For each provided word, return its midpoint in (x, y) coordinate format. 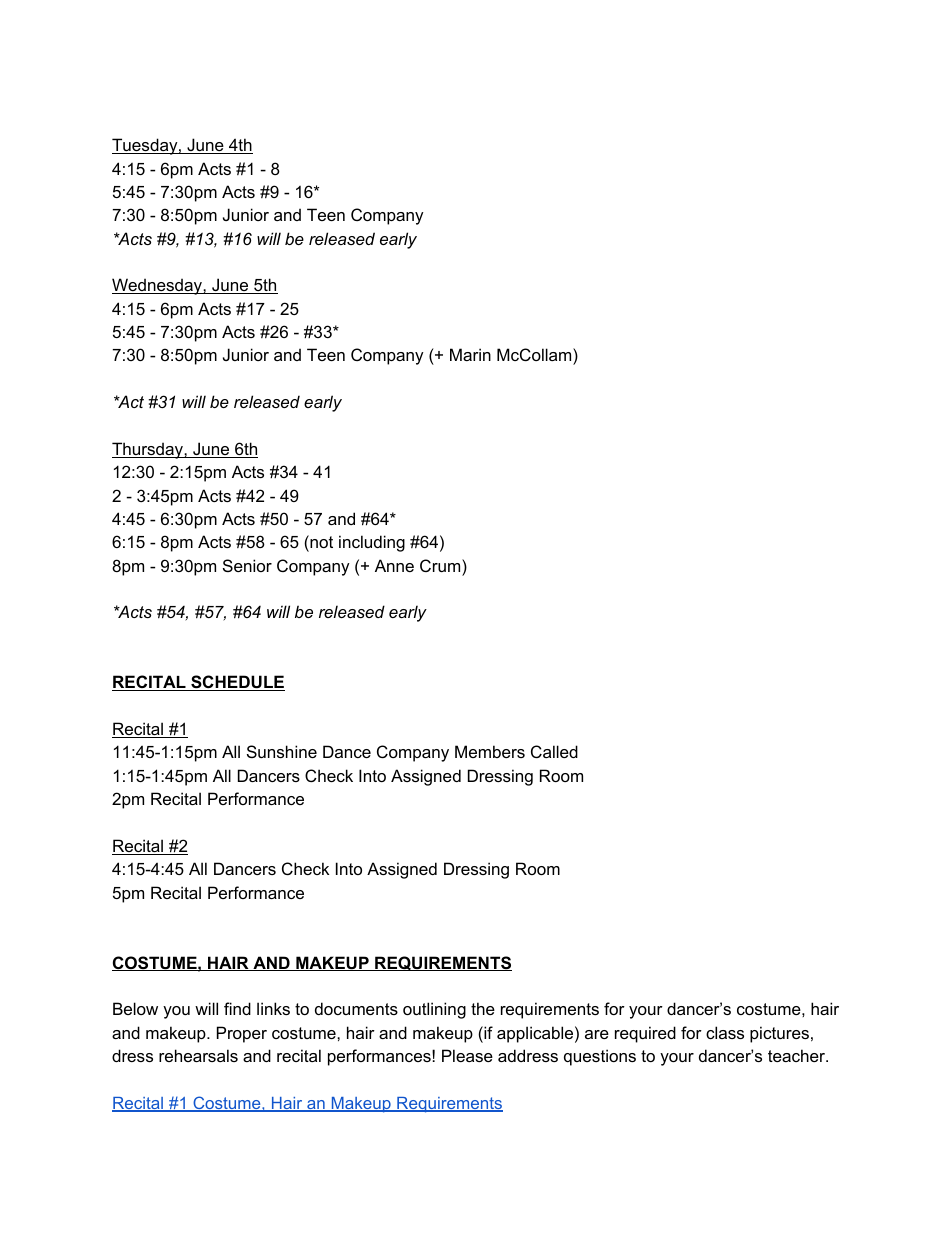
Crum (441, 565)
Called (554, 751)
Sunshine (282, 751)
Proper (242, 1034)
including (372, 543)
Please (467, 1055)
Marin (470, 354)
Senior (247, 565)
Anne (394, 565)
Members (490, 751)
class (725, 1032)
